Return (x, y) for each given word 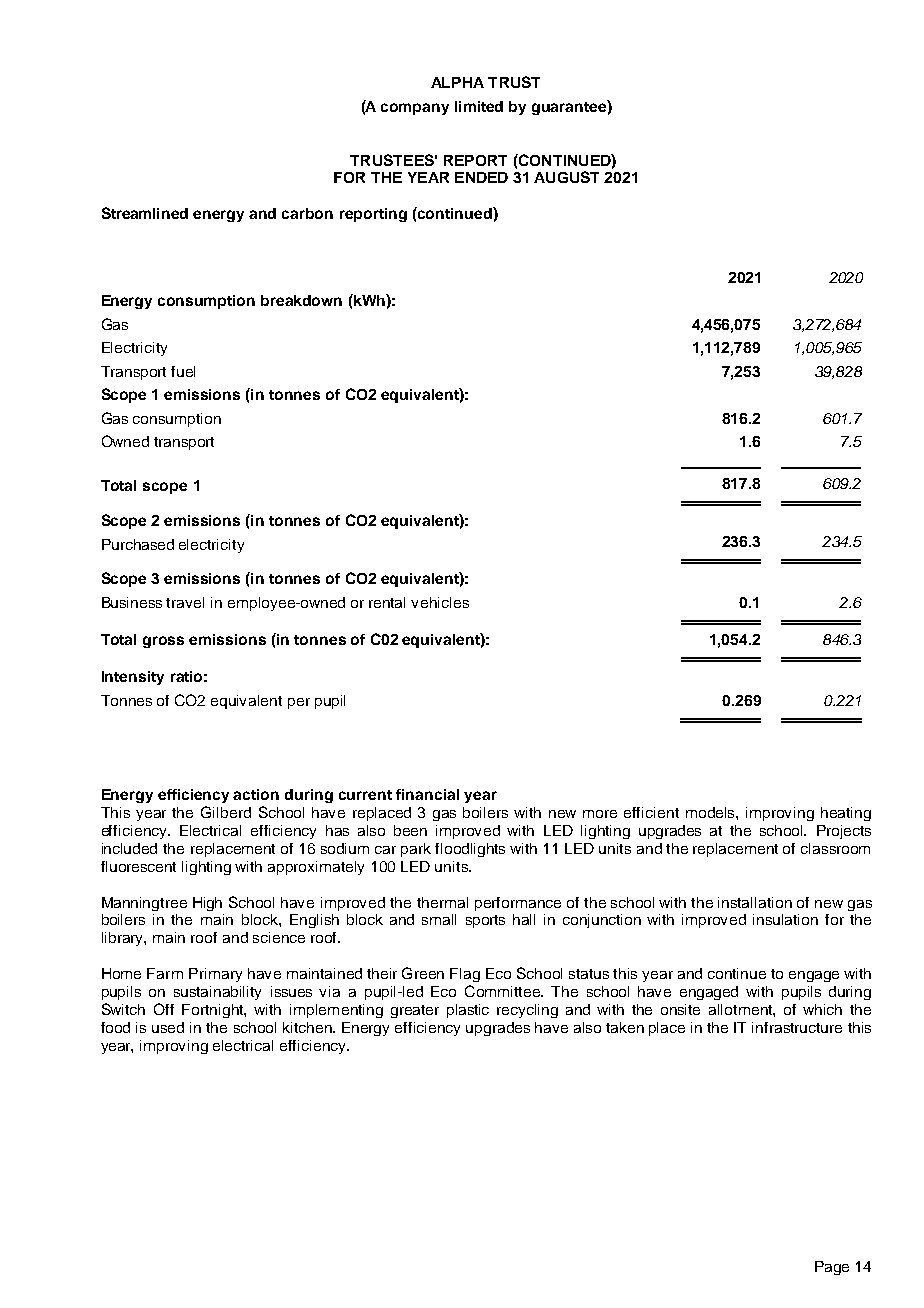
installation (755, 902)
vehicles (440, 602)
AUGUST (566, 177)
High (207, 904)
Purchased (138, 544)
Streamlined (145, 213)
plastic (468, 1011)
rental (387, 602)
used (168, 1027)
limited (479, 106)
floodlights (470, 850)
